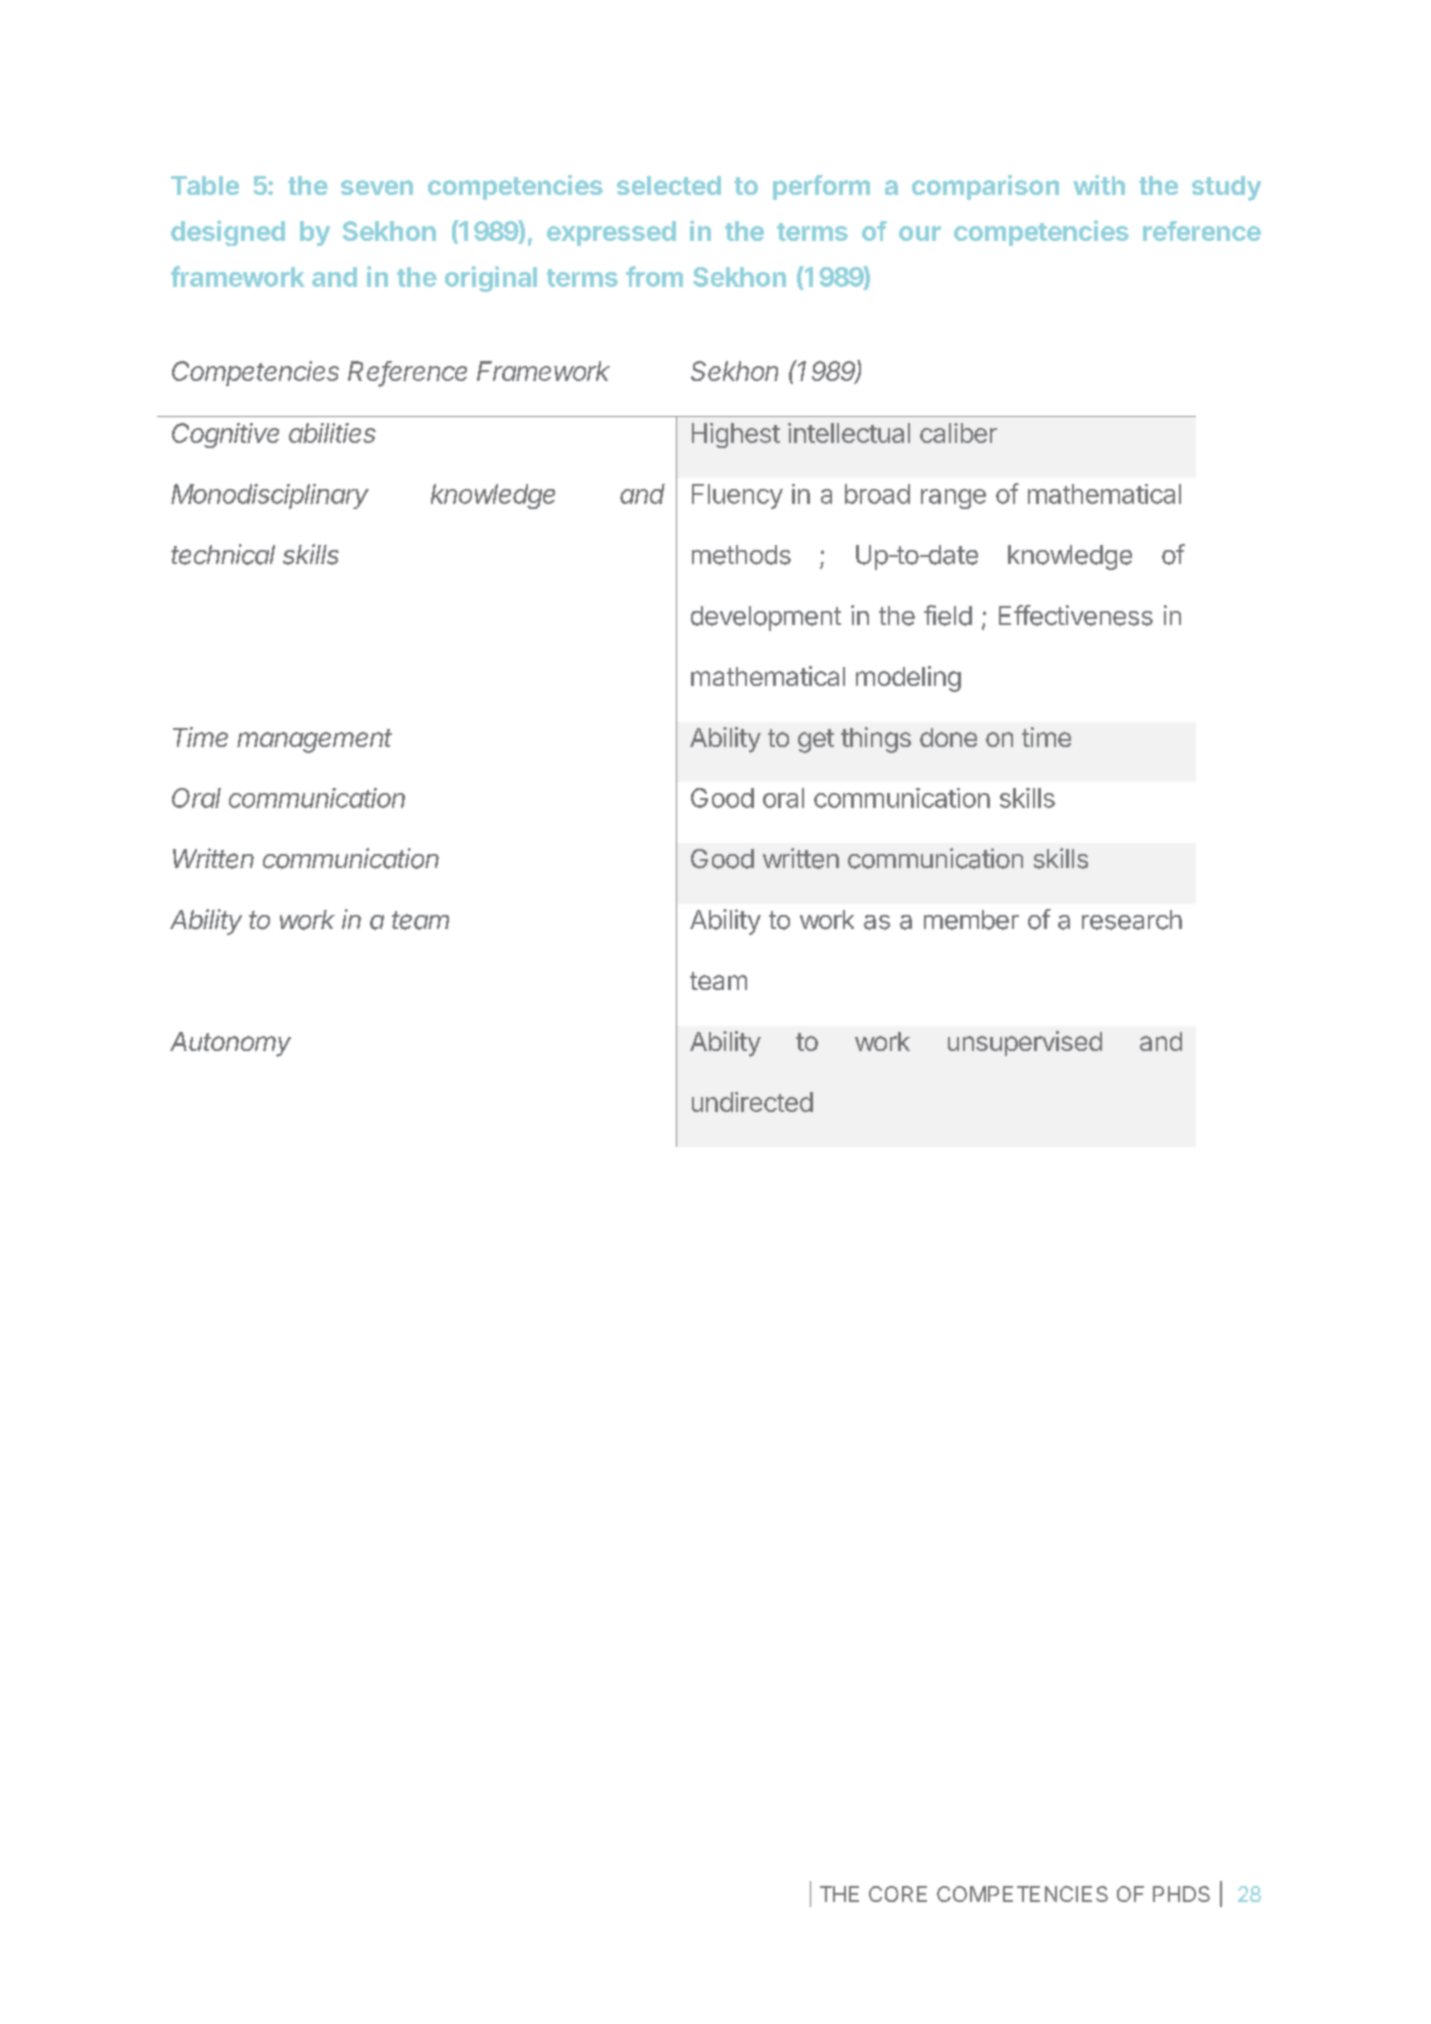  Describe the element at coordinates (1181, 1894) in the image. I see `PHDS` at that location.
